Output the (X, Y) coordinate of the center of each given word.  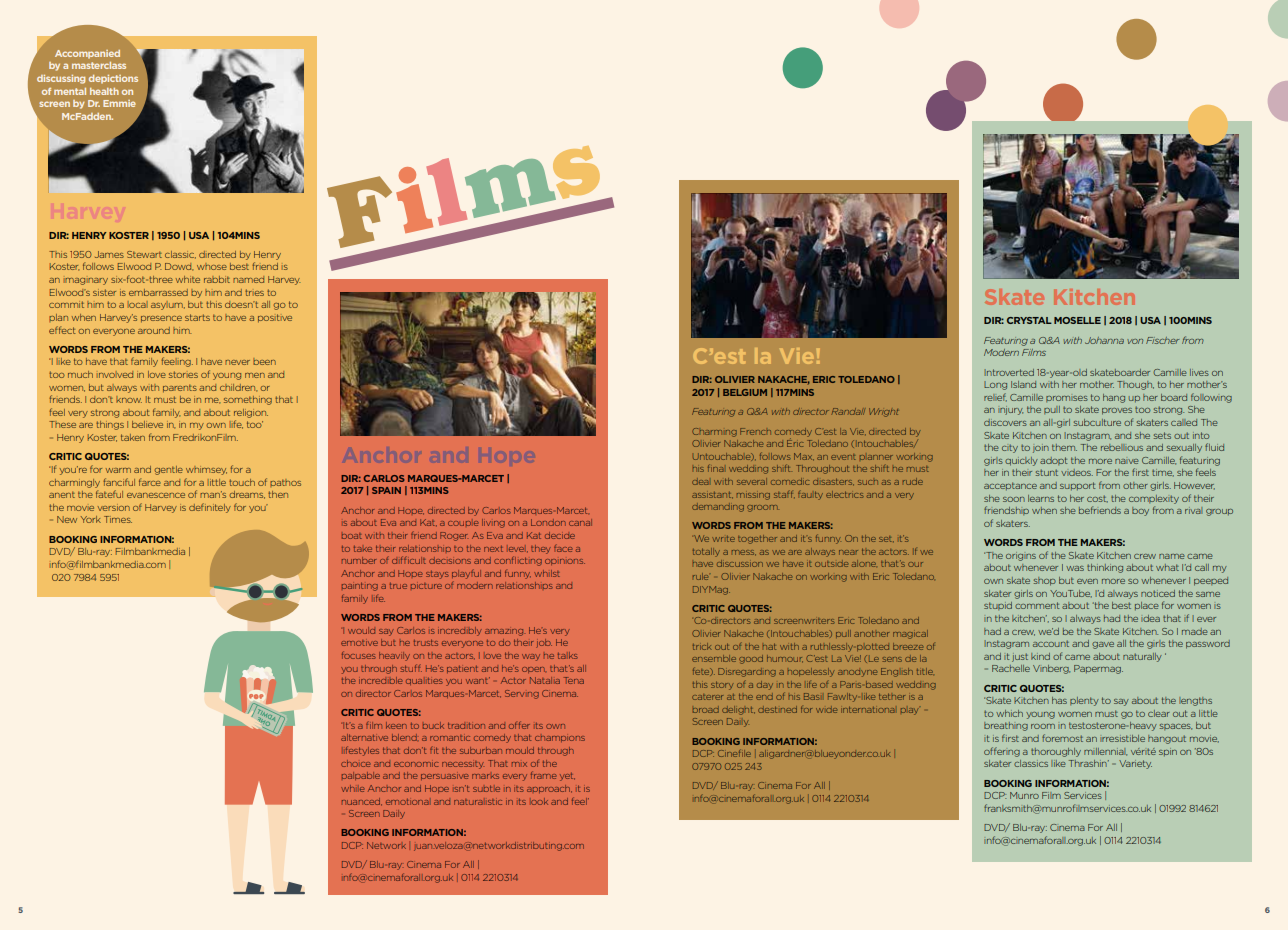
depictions (113, 79)
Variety (1135, 764)
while (353, 788)
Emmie (119, 103)
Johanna (1104, 340)
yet (567, 777)
